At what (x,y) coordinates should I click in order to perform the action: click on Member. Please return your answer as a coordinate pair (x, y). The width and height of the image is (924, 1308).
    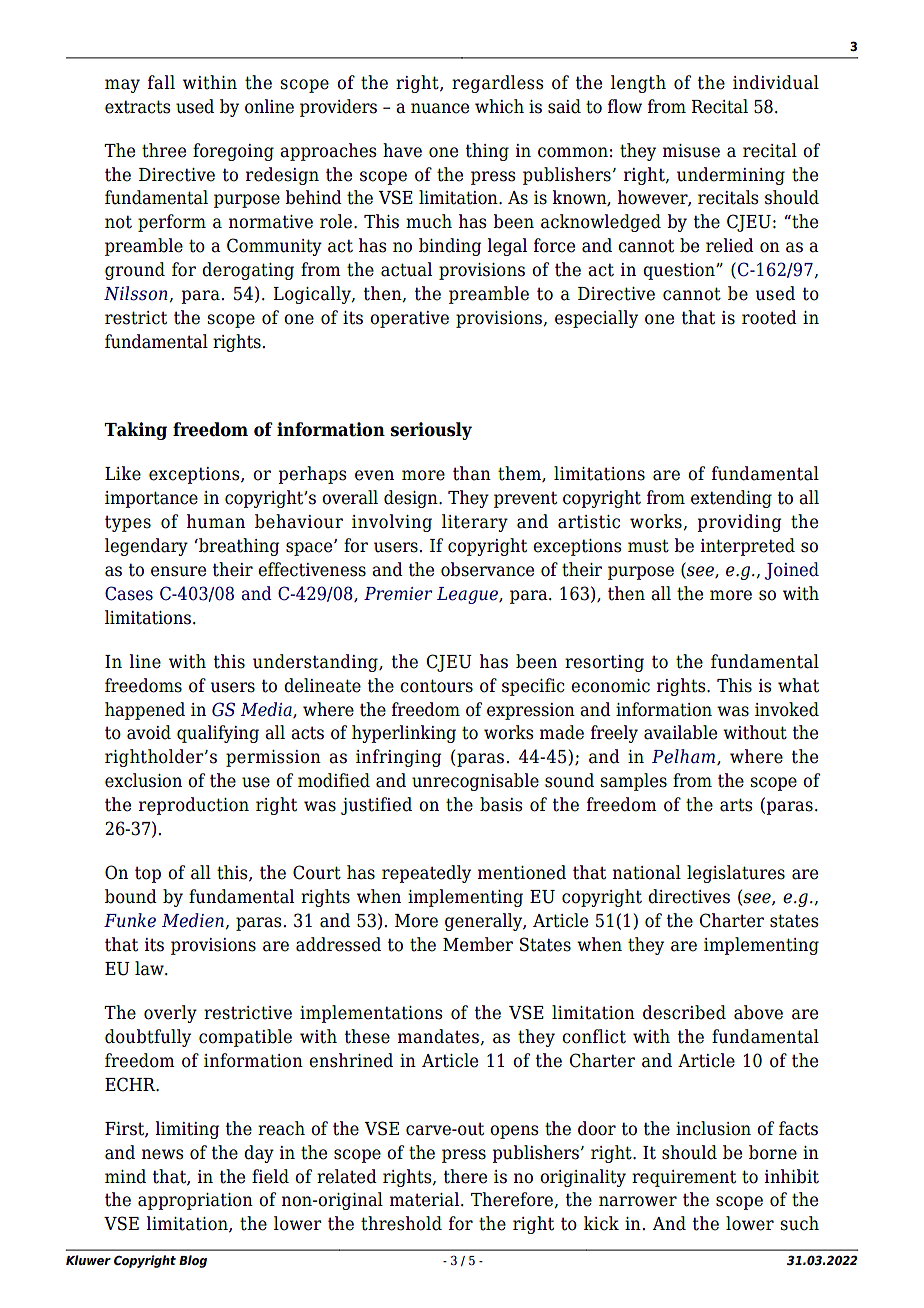
    Looking at the image, I should click on (478, 944).
